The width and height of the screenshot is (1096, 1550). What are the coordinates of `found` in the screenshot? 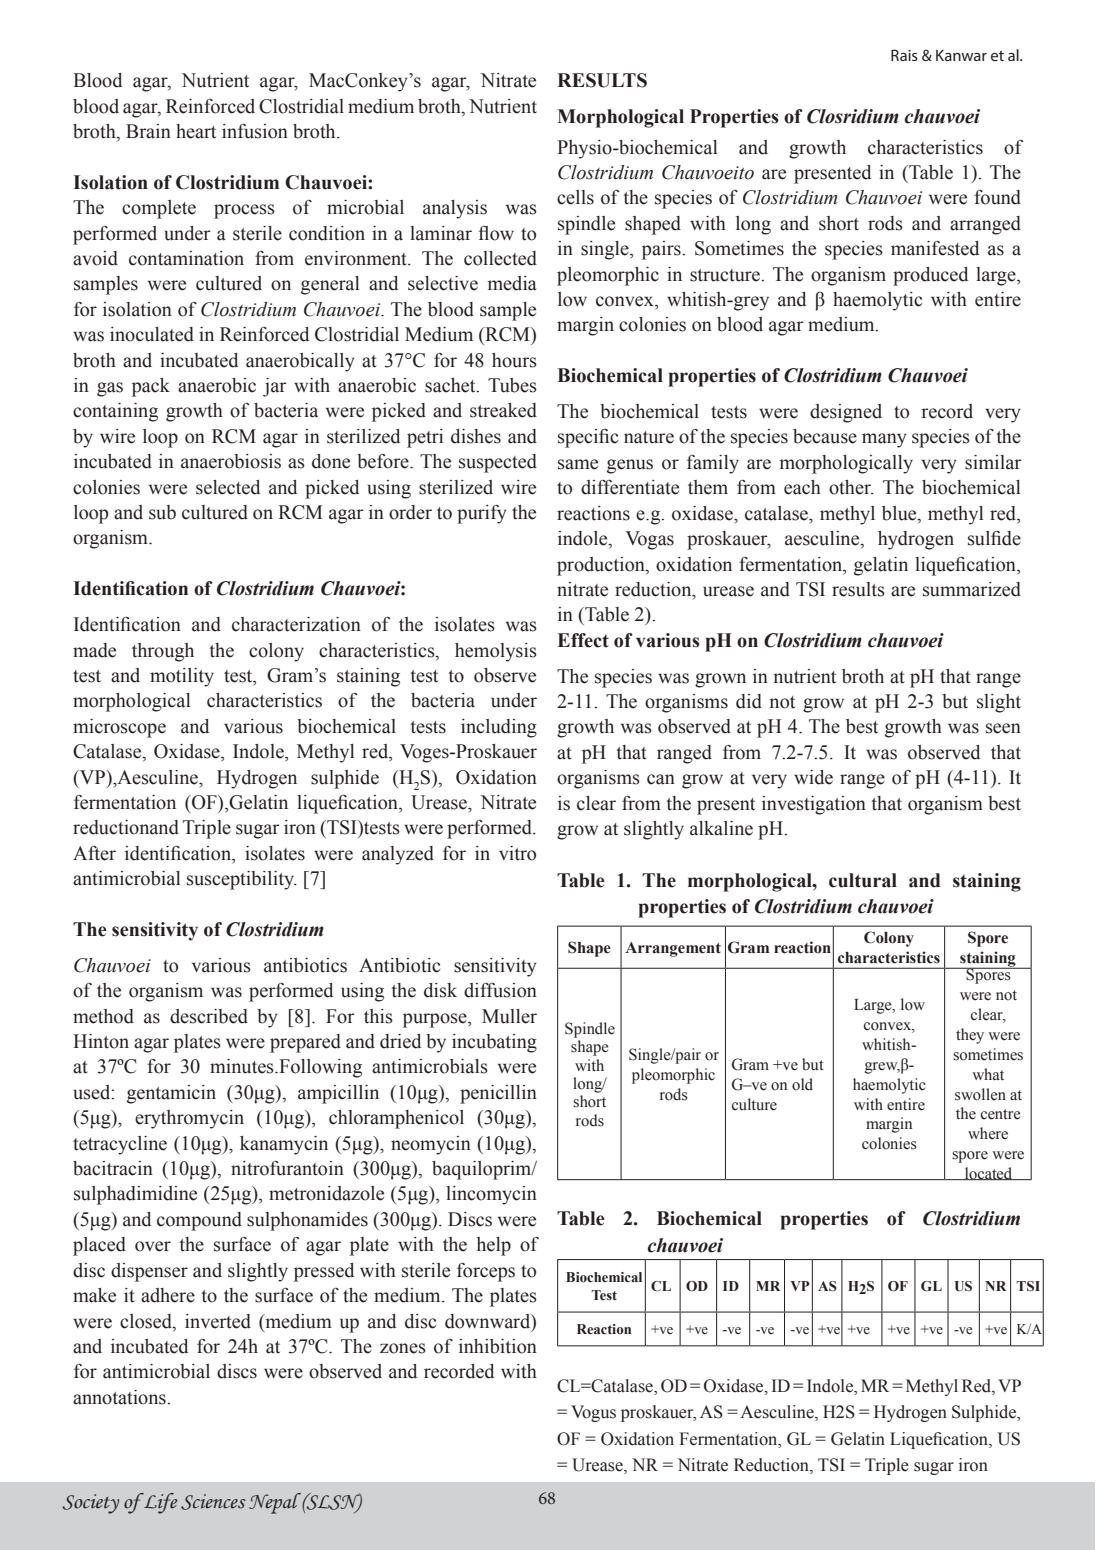 It's located at (997, 197).
